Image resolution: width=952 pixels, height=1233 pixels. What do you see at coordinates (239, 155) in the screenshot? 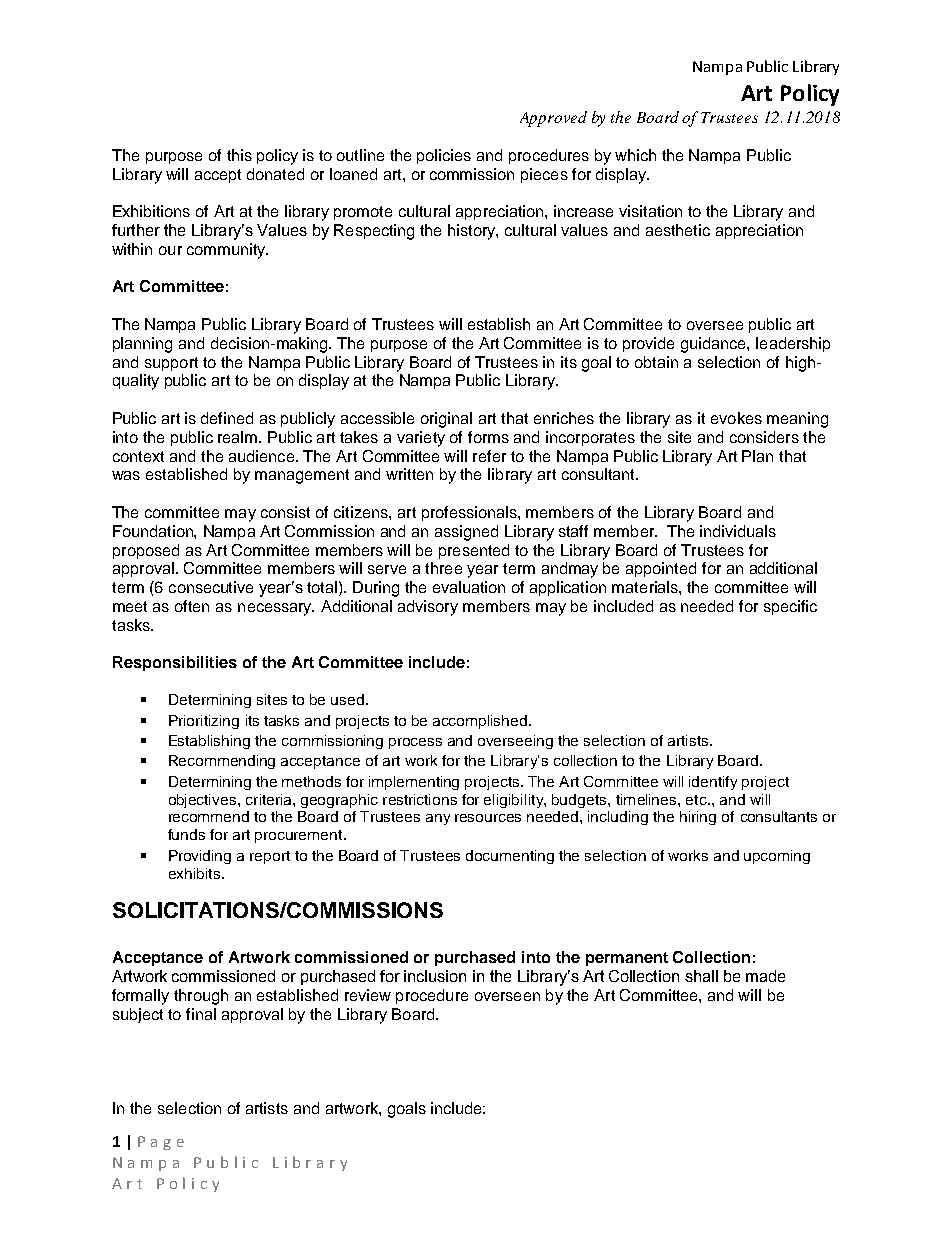
I see `this` at bounding box center [239, 155].
